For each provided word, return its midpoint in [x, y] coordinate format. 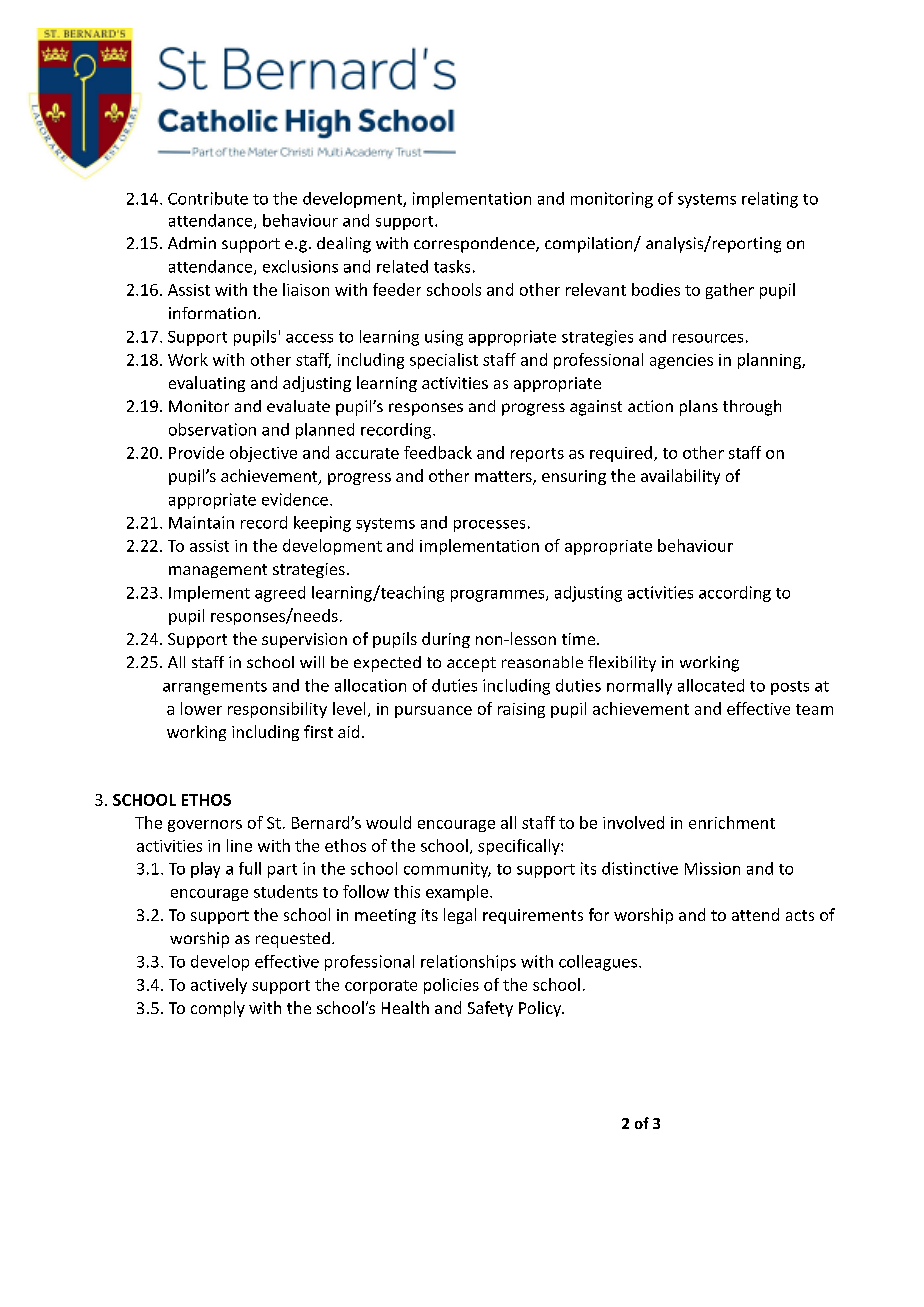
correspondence [475, 245]
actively [219, 986]
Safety [490, 1009]
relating [770, 200]
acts [800, 915]
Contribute [208, 198]
